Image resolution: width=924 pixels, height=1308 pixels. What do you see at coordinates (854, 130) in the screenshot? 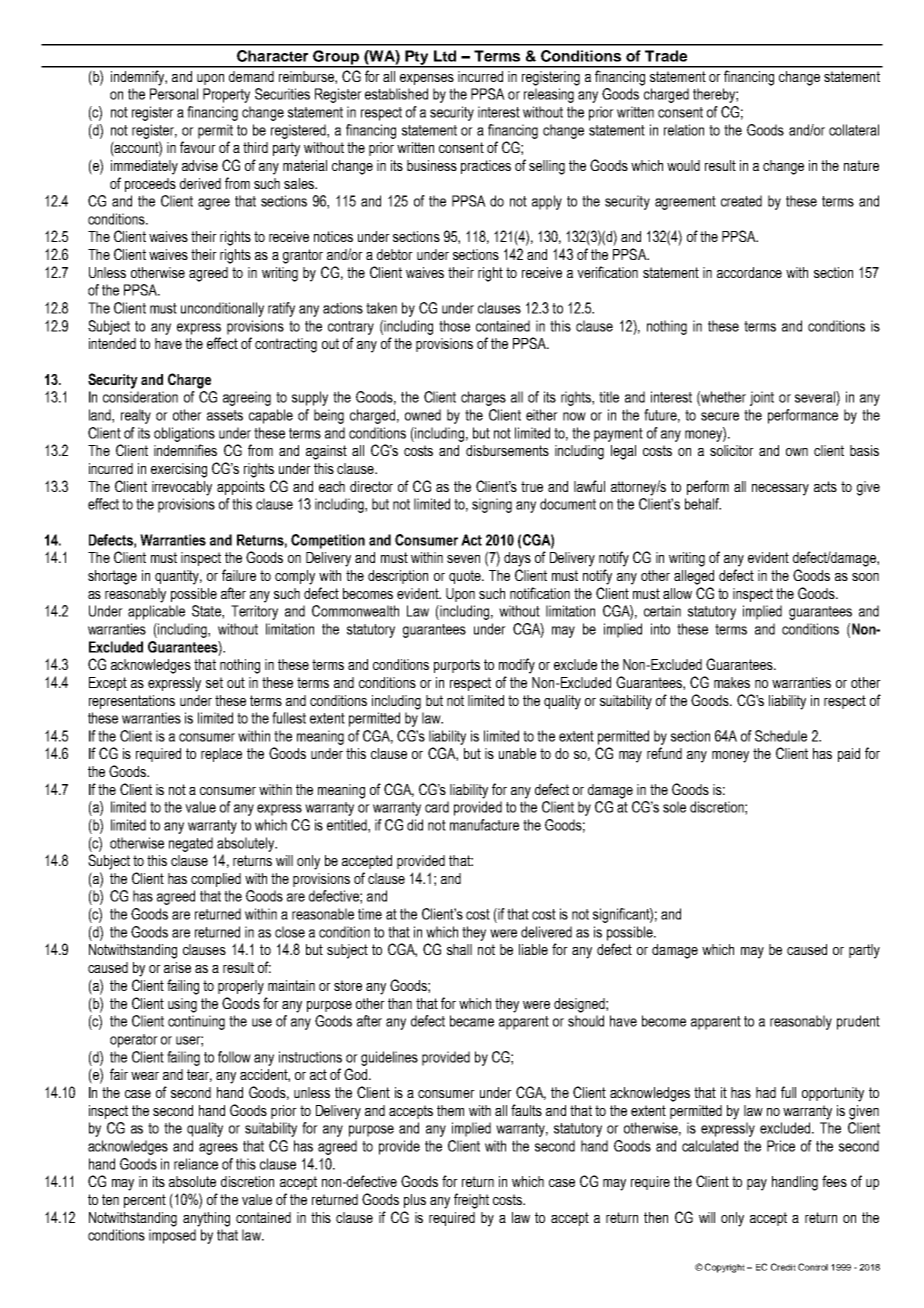
I see `collateral` at bounding box center [854, 130].
